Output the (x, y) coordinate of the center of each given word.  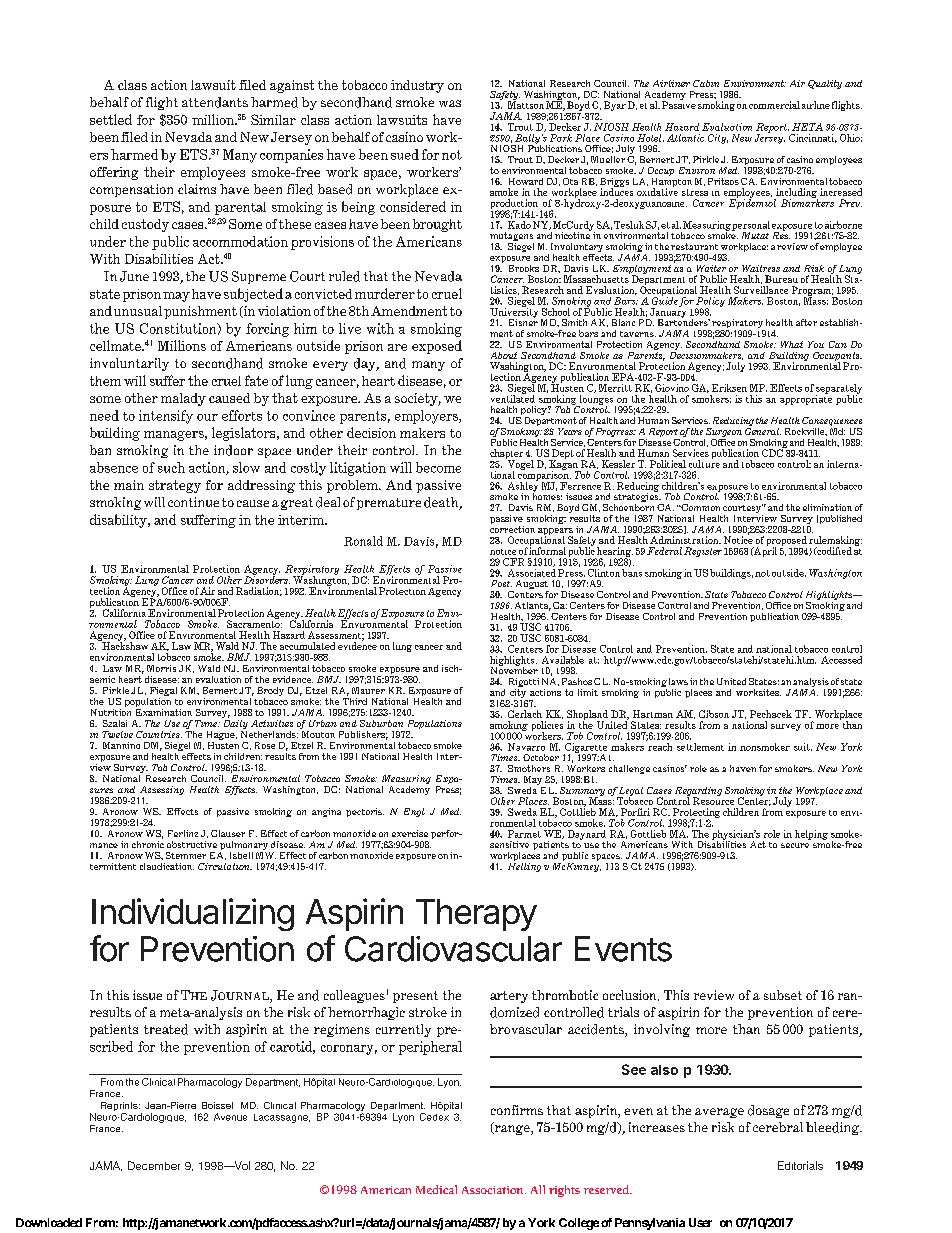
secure (795, 845)
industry (417, 86)
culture (704, 463)
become (438, 467)
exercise (410, 833)
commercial (774, 105)
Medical (436, 1189)
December (154, 1165)
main (129, 485)
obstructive (192, 844)
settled (111, 119)
